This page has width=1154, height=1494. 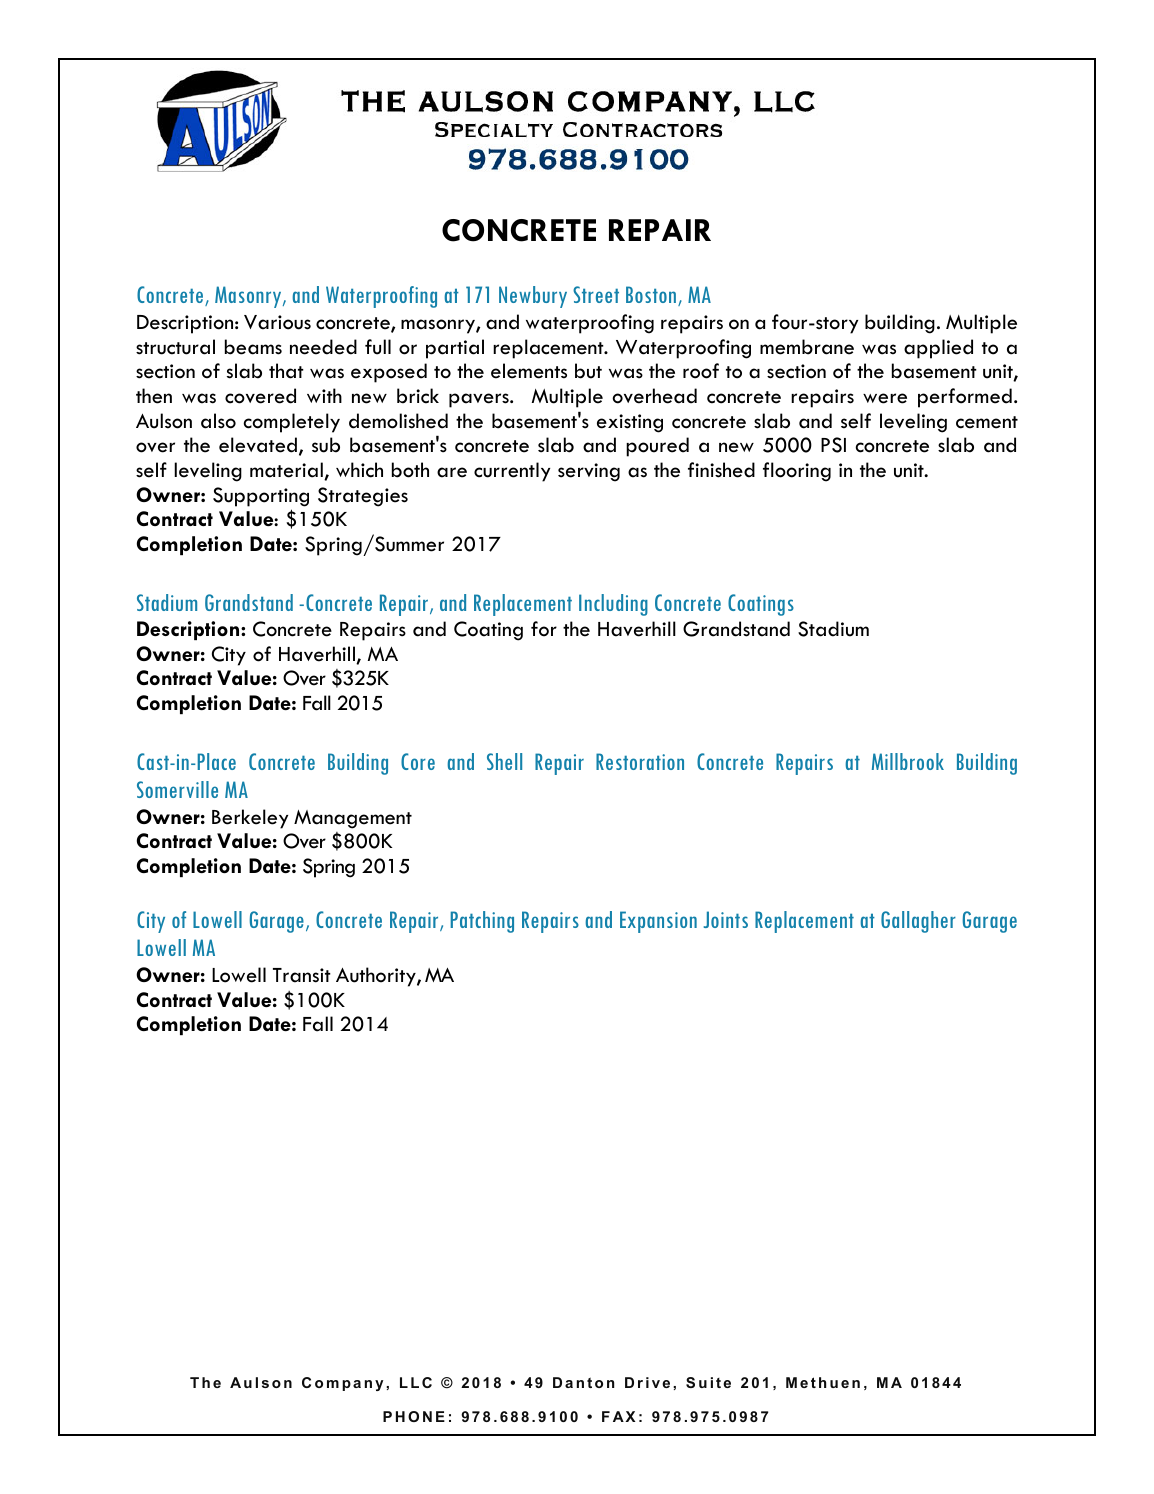 I want to click on flooring, so click(x=797, y=472).
